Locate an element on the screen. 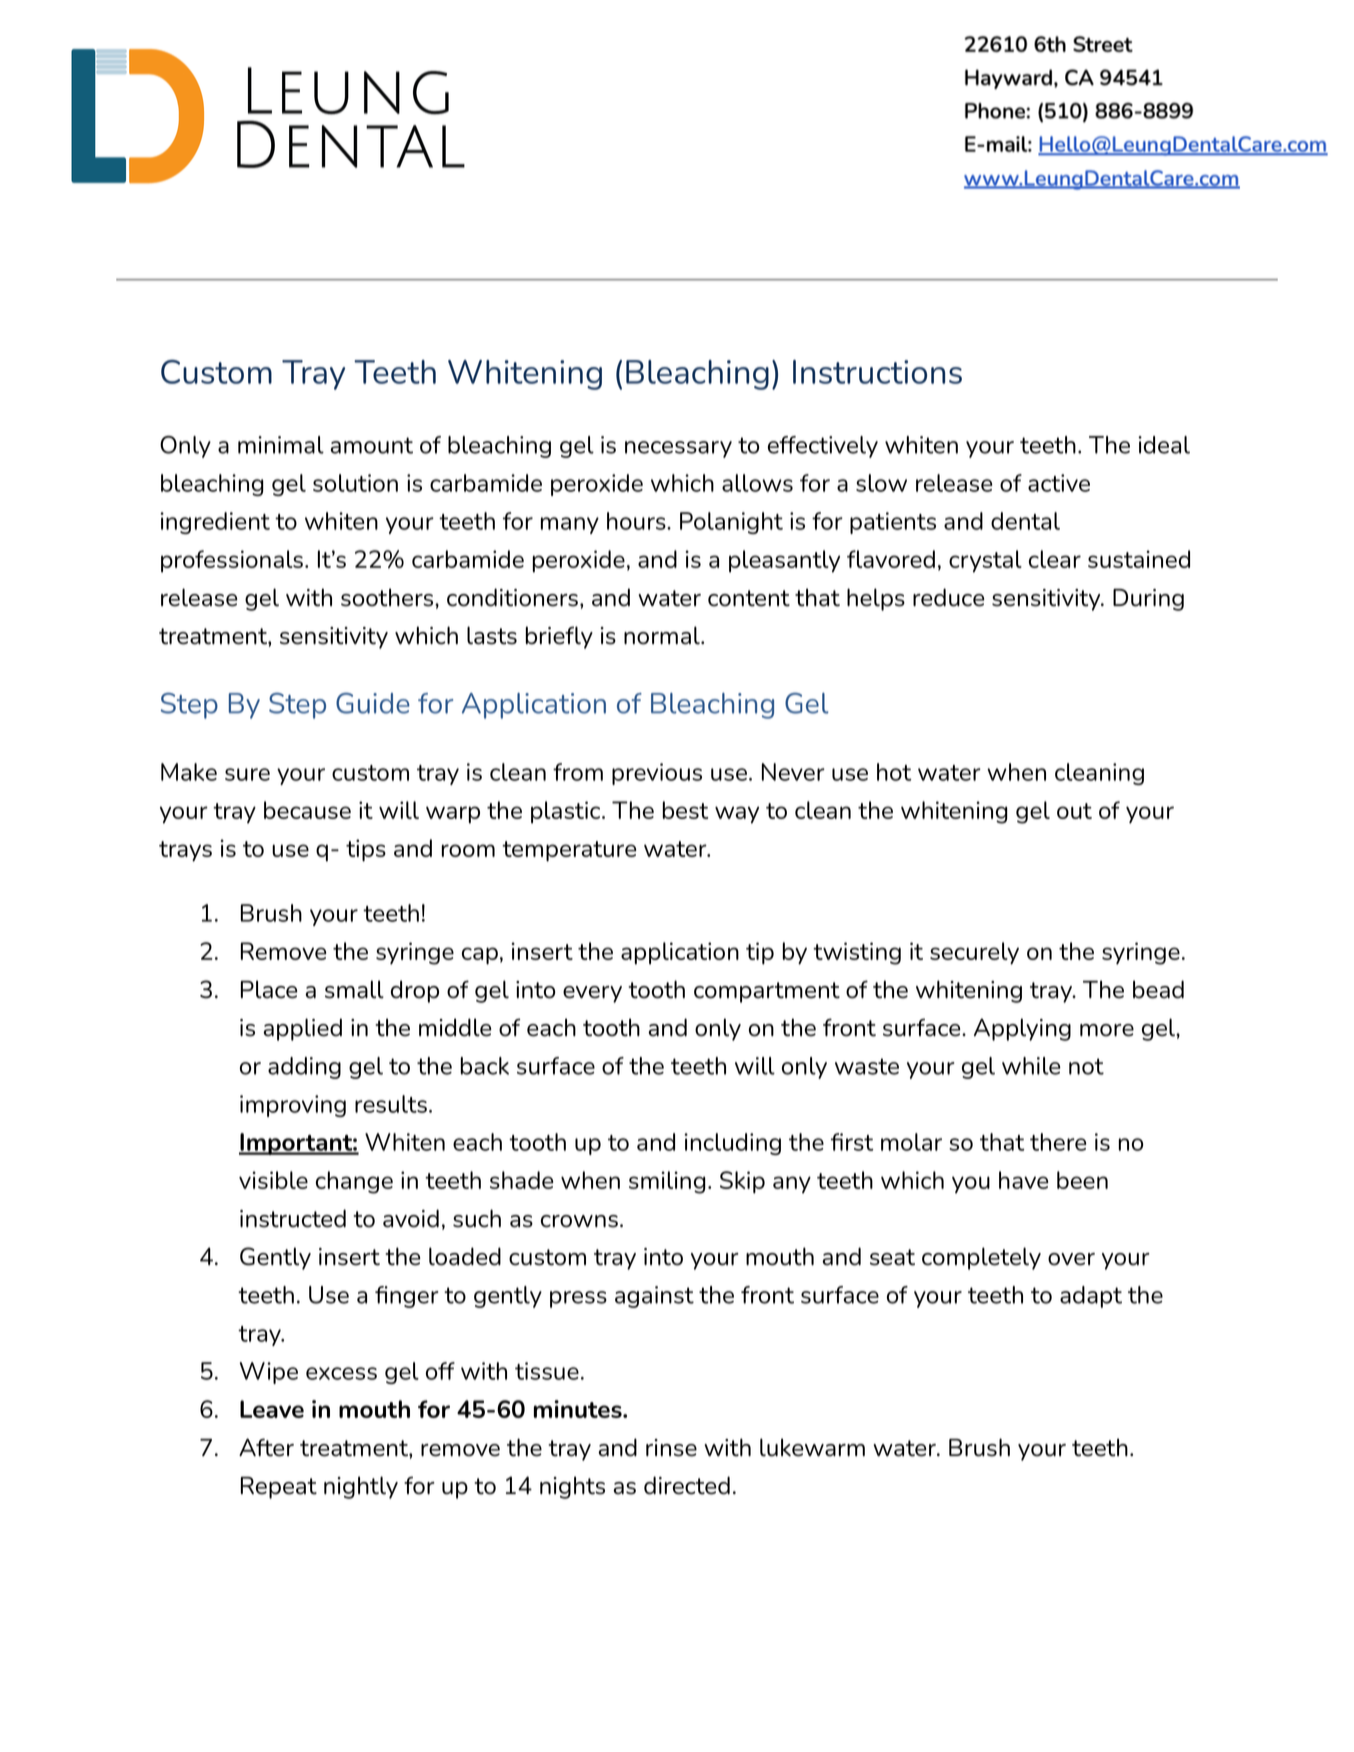 The width and height of the screenshot is (1354, 1752). rinse is located at coordinates (671, 1448).
